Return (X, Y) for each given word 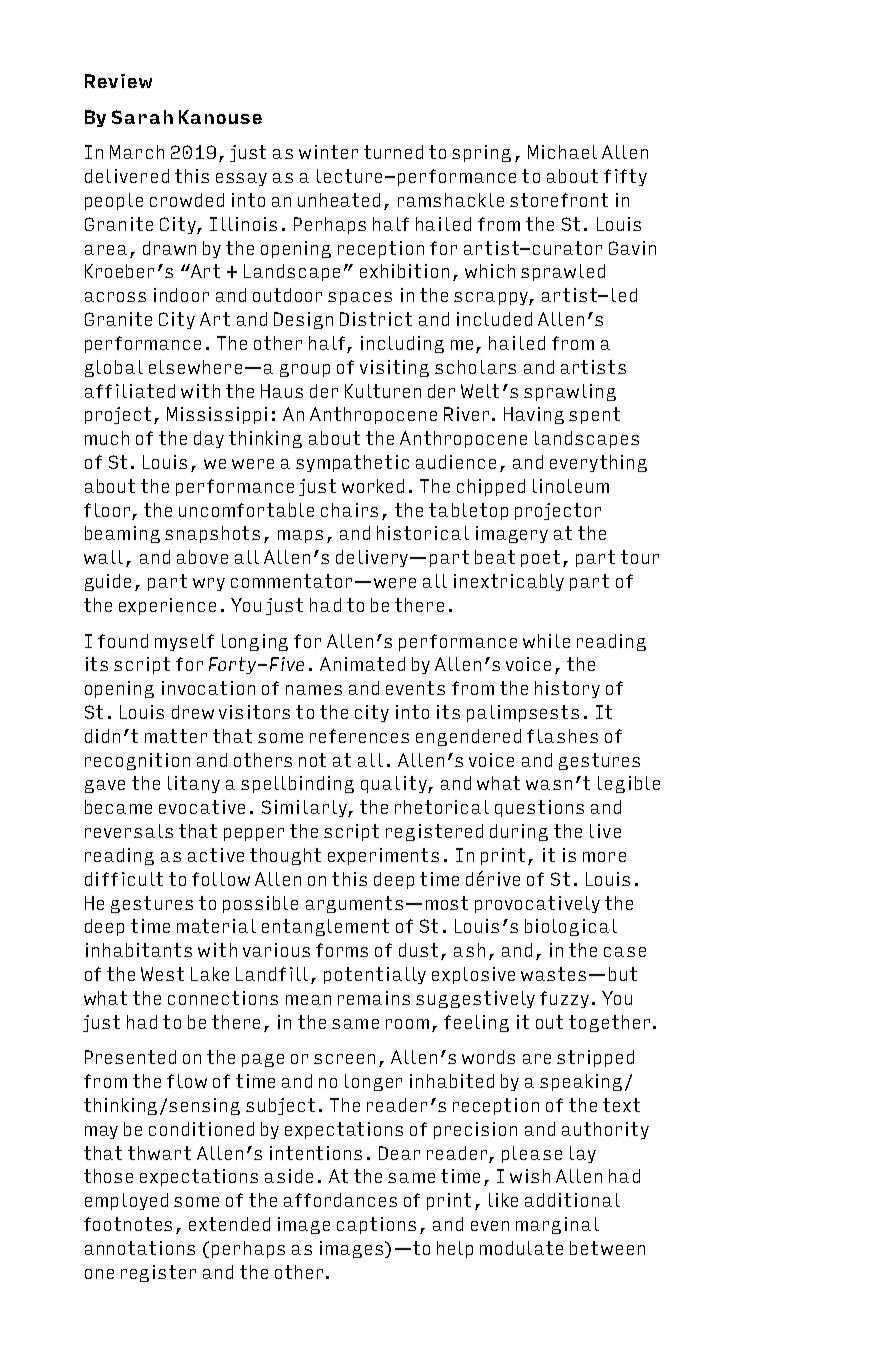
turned (393, 152)
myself (184, 642)
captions (376, 1225)
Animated (362, 664)
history (567, 689)
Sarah (142, 117)
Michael (562, 152)
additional (572, 1200)
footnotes (128, 1224)
